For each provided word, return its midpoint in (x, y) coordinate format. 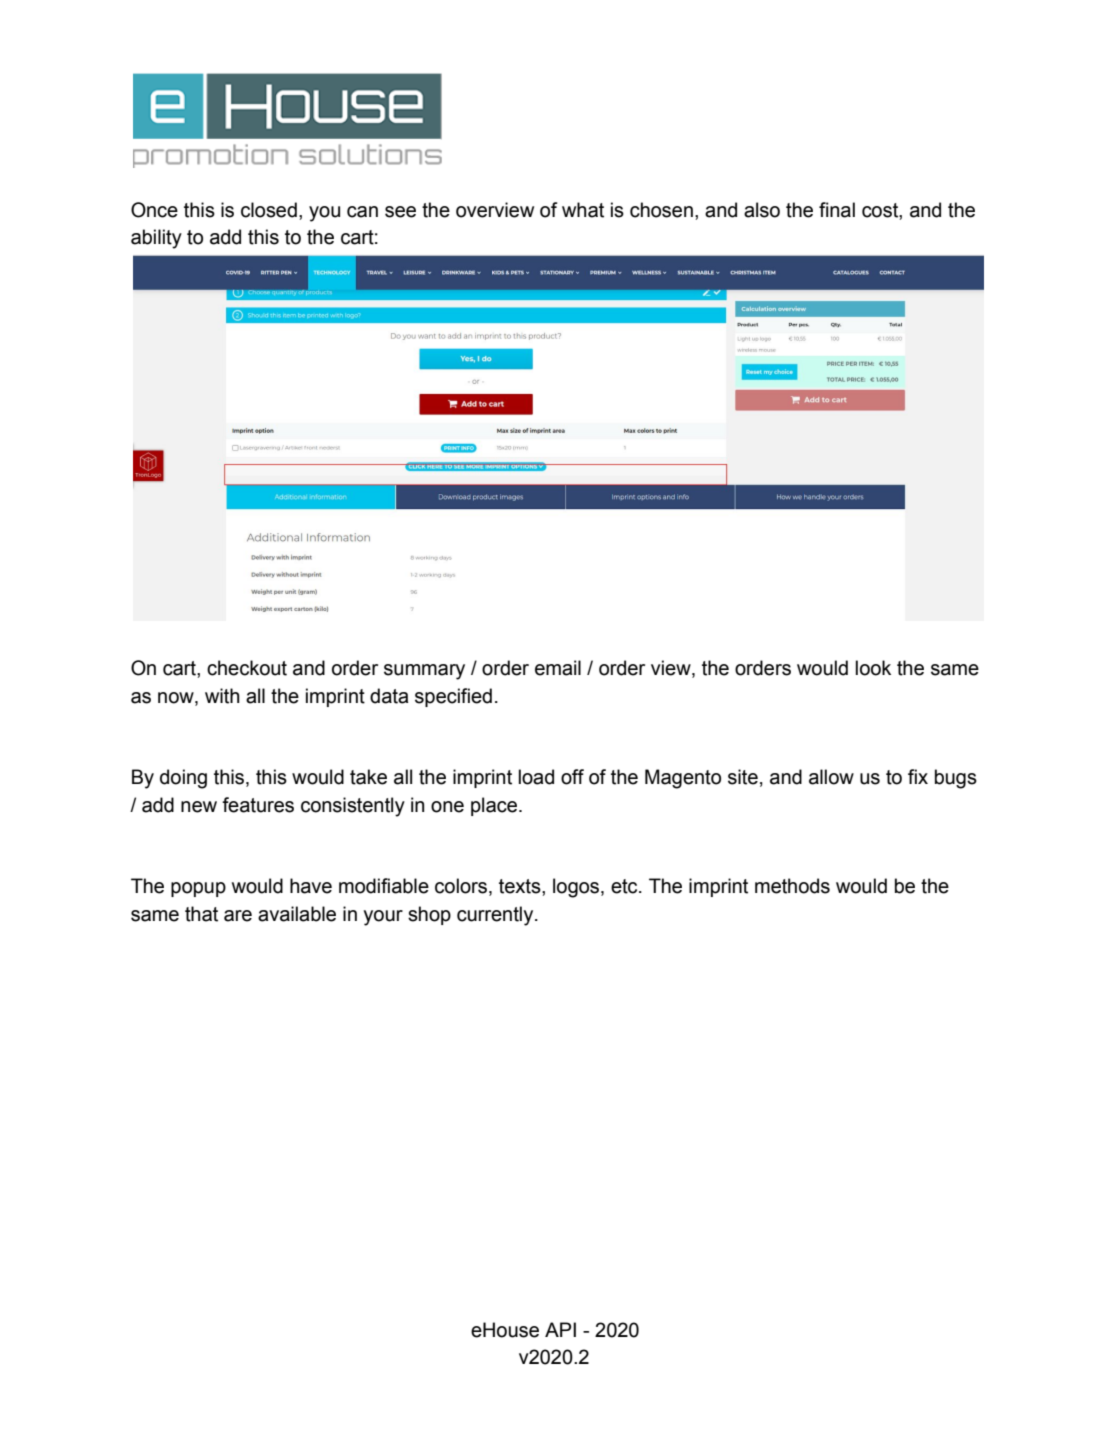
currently (496, 916)
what (583, 210)
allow (831, 777)
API (560, 1329)
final (837, 210)
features (258, 805)
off (572, 777)
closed (269, 210)
